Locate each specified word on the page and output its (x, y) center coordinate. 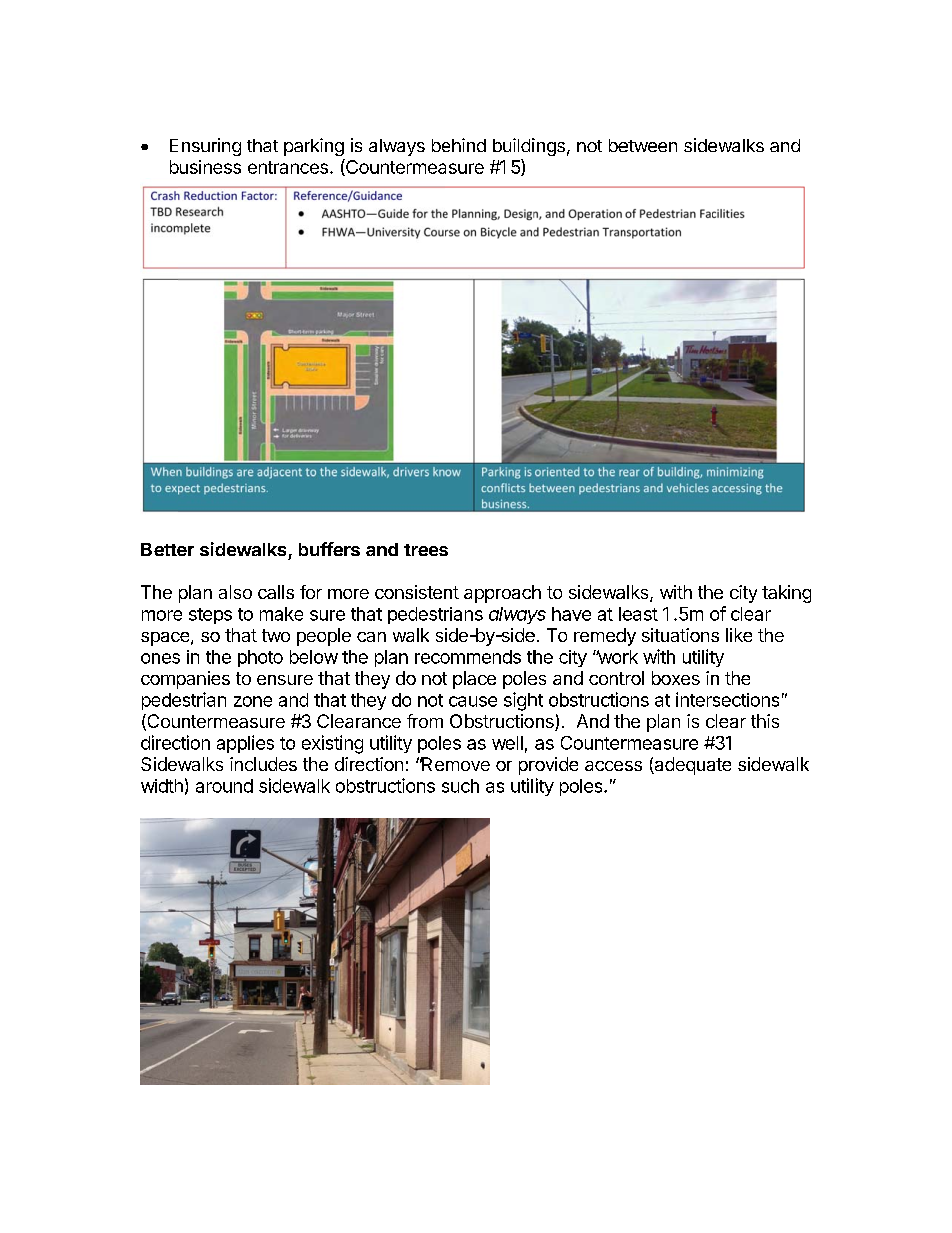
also (235, 592)
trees (426, 550)
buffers (329, 549)
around (224, 786)
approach (502, 594)
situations (680, 635)
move (468, 766)
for (311, 592)
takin (781, 592)
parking (314, 147)
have (571, 614)
